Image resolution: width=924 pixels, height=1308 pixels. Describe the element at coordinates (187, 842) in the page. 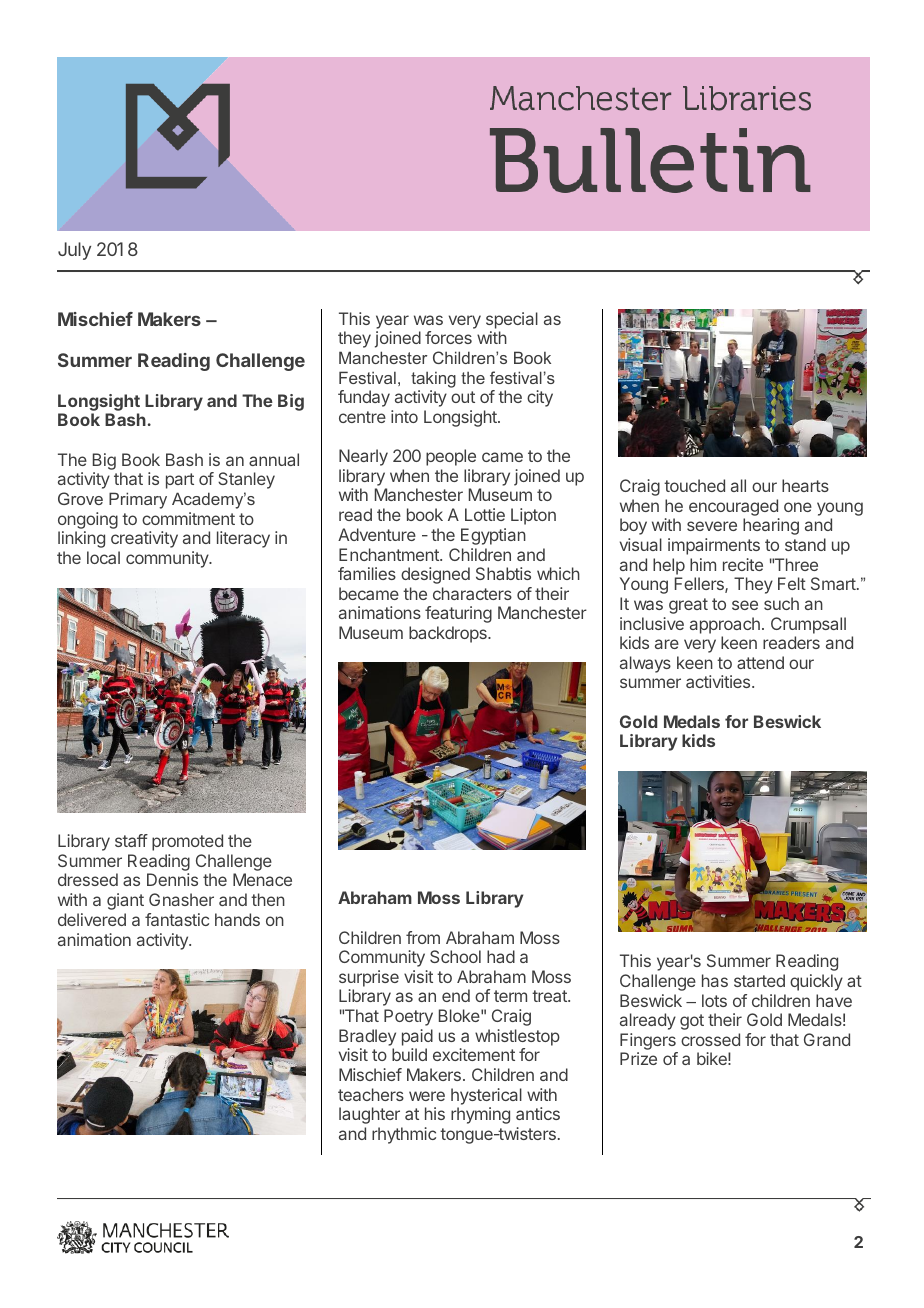

I see `promoted` at that location.
